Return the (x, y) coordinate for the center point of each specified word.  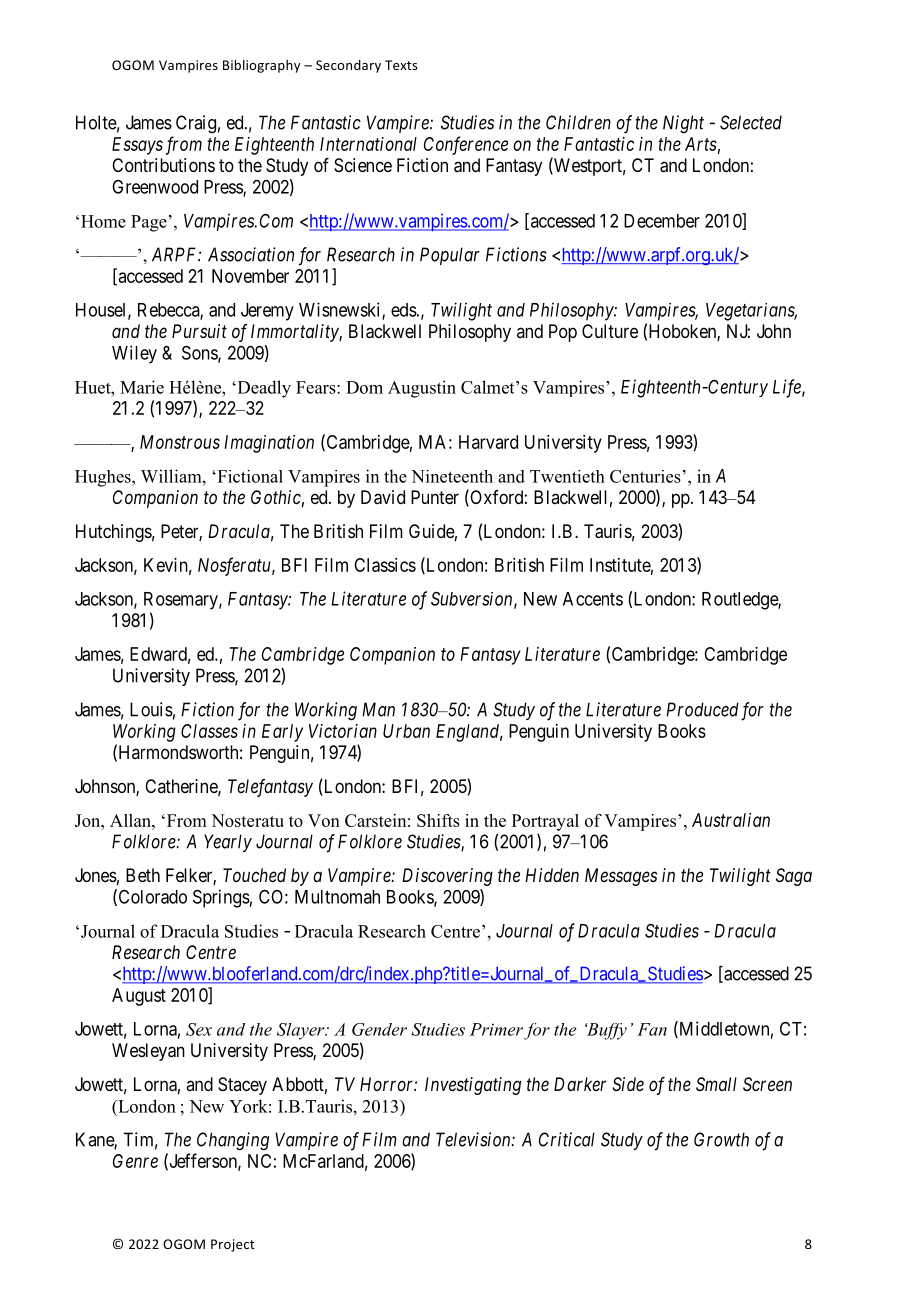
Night (683, 124)
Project (233, 1245)
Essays (137, 146)
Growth (721, 1139)
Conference (466, 145)
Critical (567, 1139)
